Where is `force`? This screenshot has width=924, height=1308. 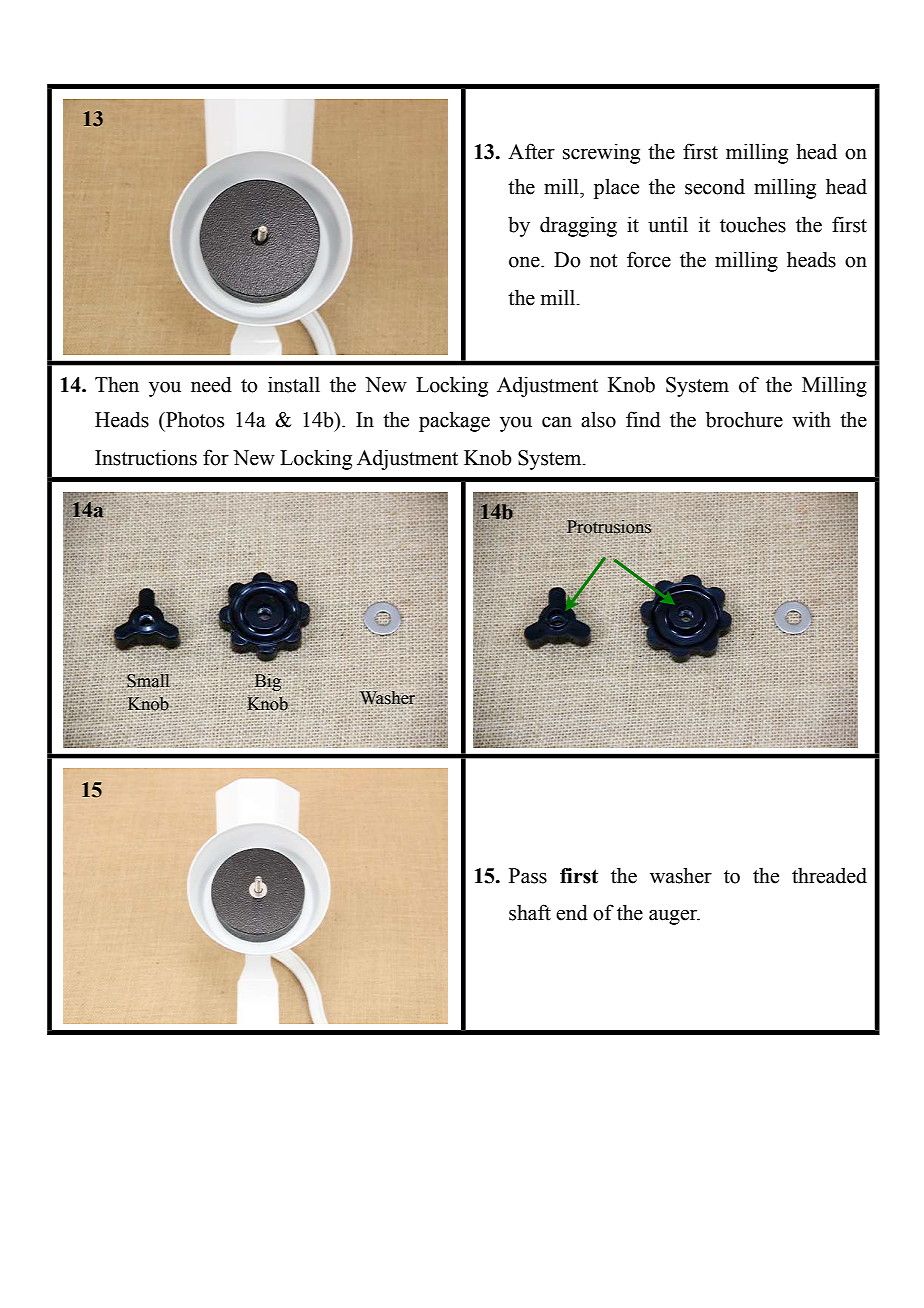
force is located at coordinates (649, 259).
